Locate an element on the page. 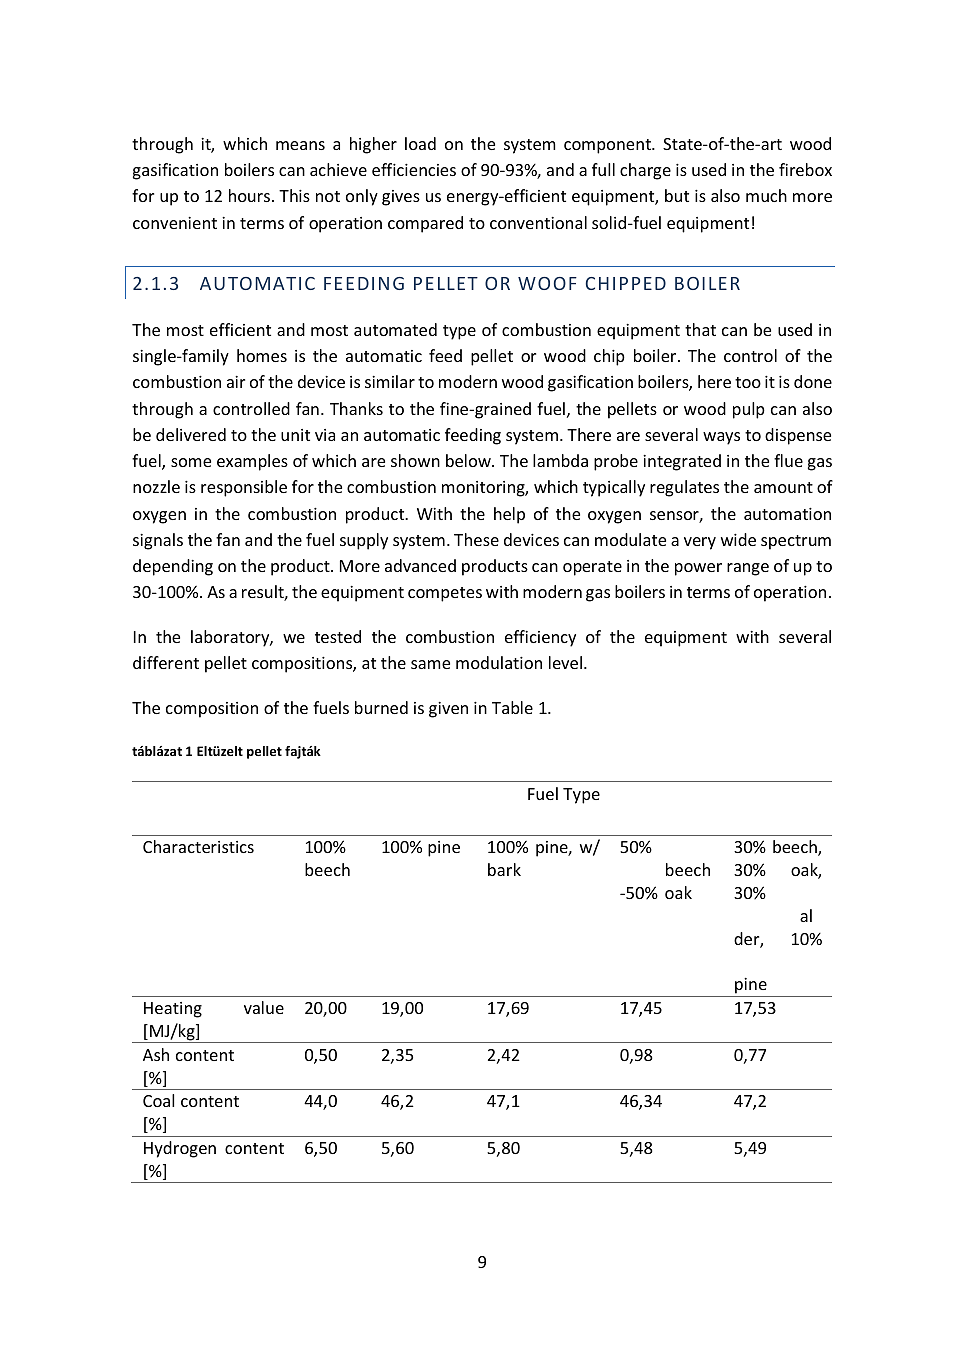 This image has width=965, height=1363. Characteristics is located at coordinates (198, 846).
